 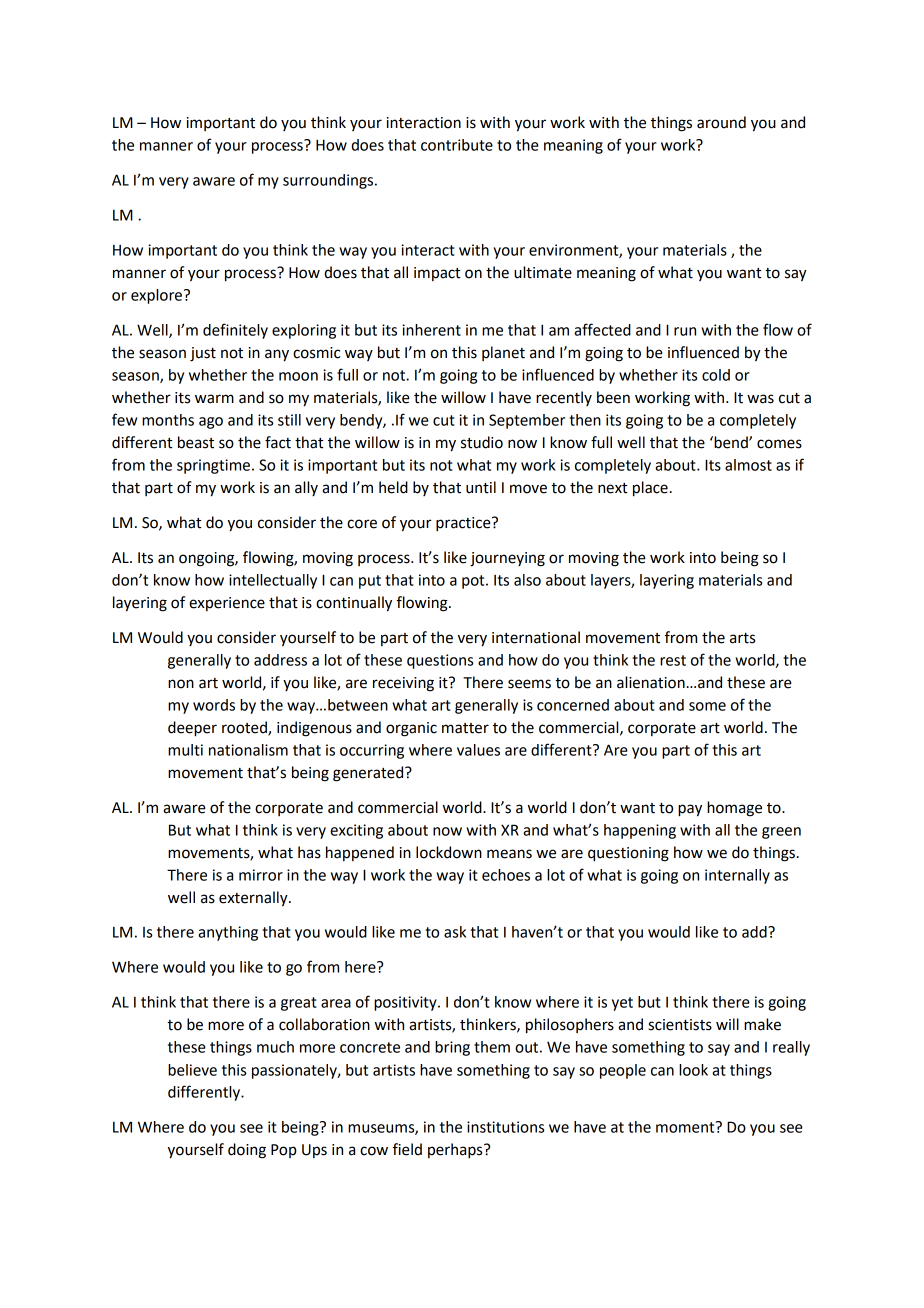 I want to click on contribute, so click(x=457, y=145).
